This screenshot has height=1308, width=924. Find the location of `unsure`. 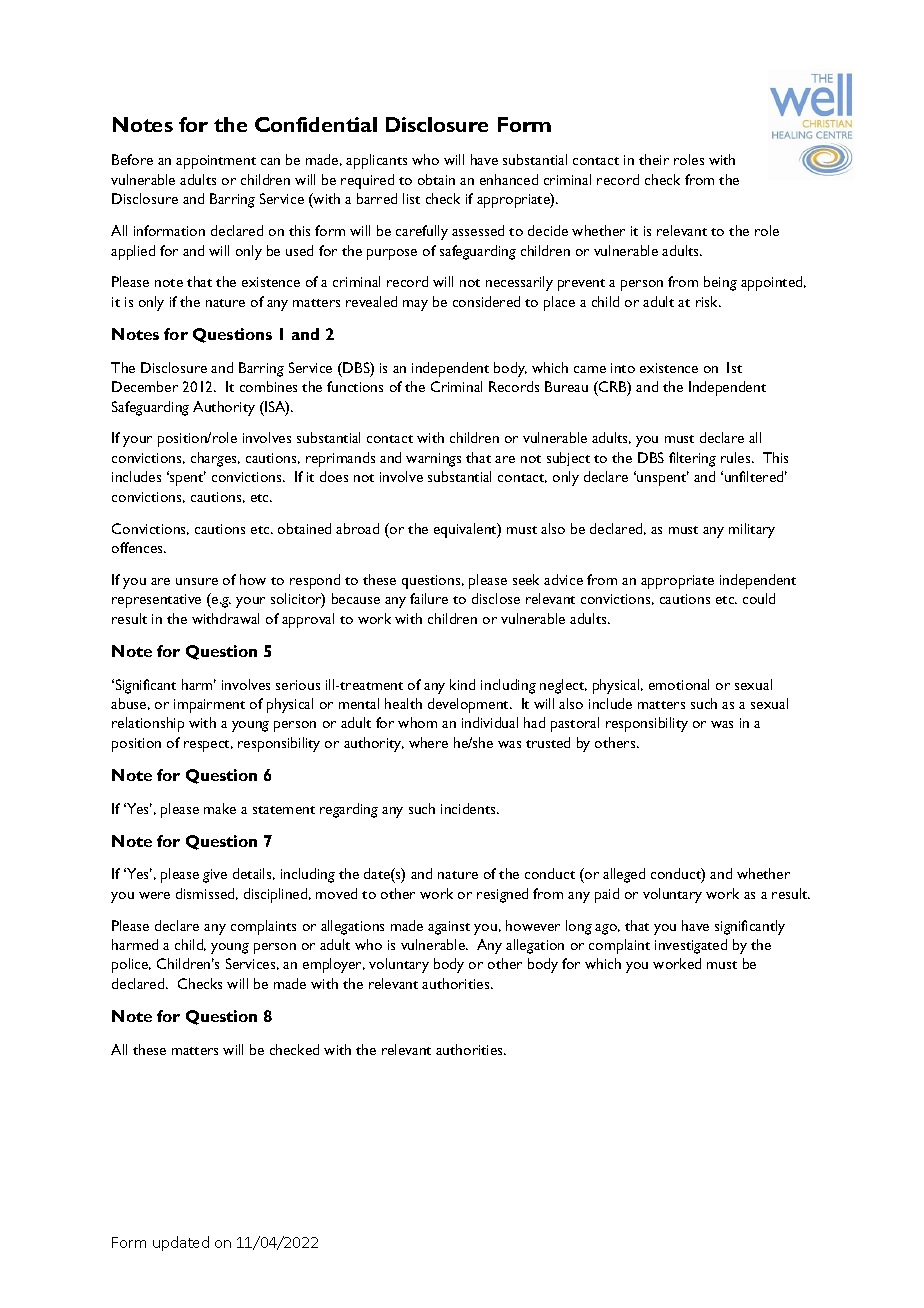

unsure is located at coordinates (197, 581).
